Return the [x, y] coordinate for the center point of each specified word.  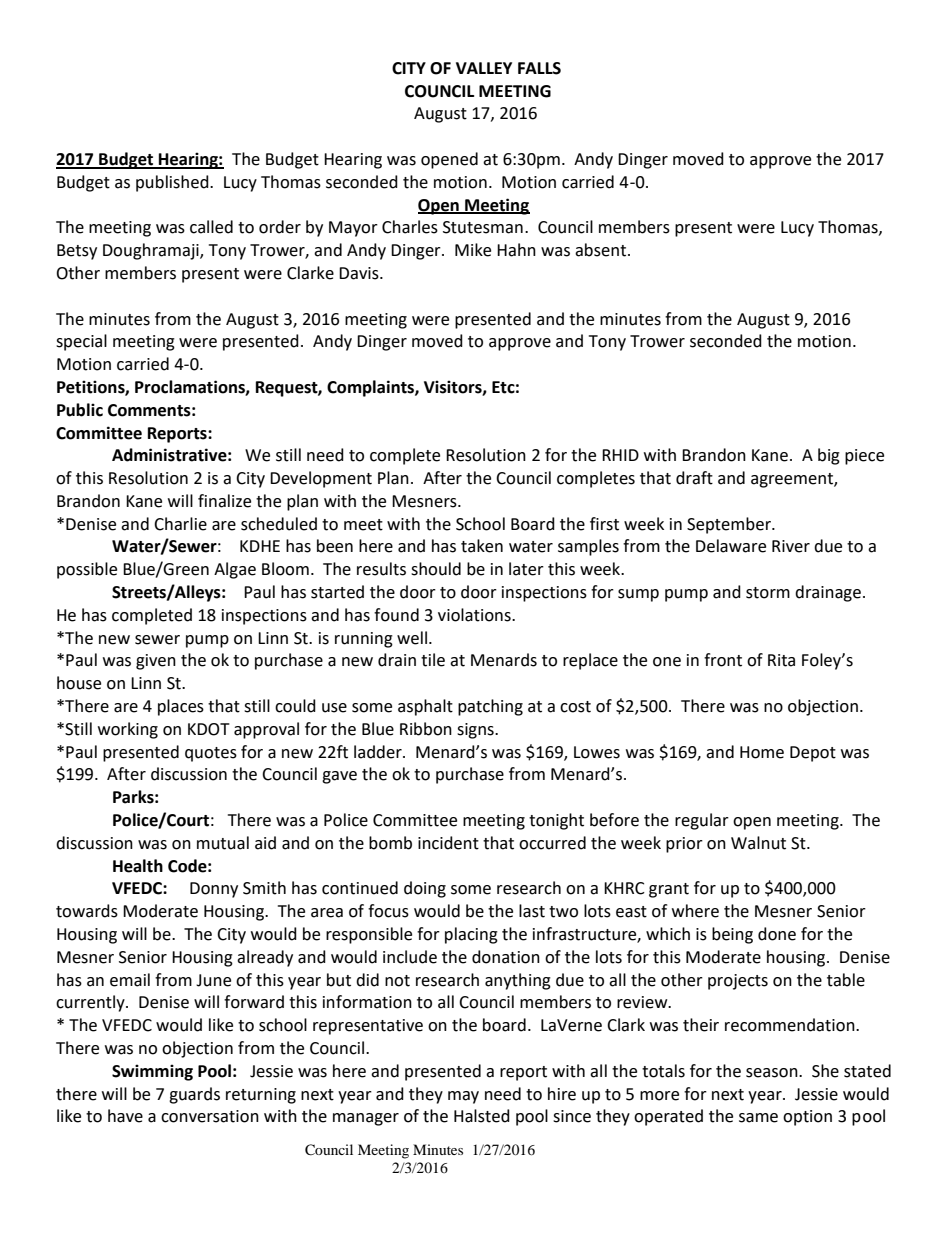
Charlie [180, 524]
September [730, 525]
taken [482, 546]
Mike [473, 250]
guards [194, 1095]
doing [425, 889]
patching [490, 707]
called [211, 227]
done [777, 934]
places [181, 707]
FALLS [539, 68]
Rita [781, 660]
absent [600, 250]
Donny [214, 890]
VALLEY [484, 68]
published [173, 183]
